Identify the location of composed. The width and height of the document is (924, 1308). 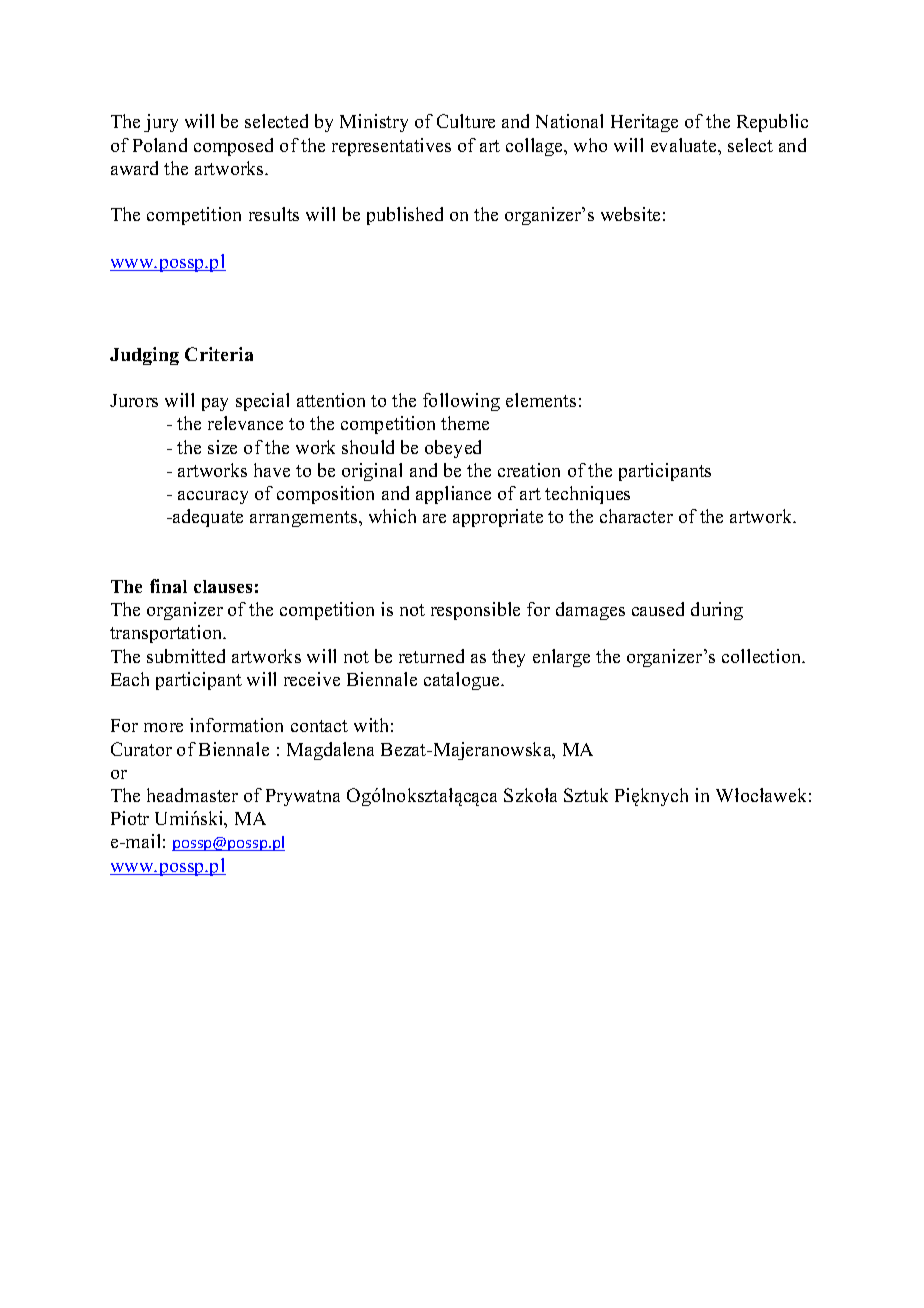
(233, 147).
